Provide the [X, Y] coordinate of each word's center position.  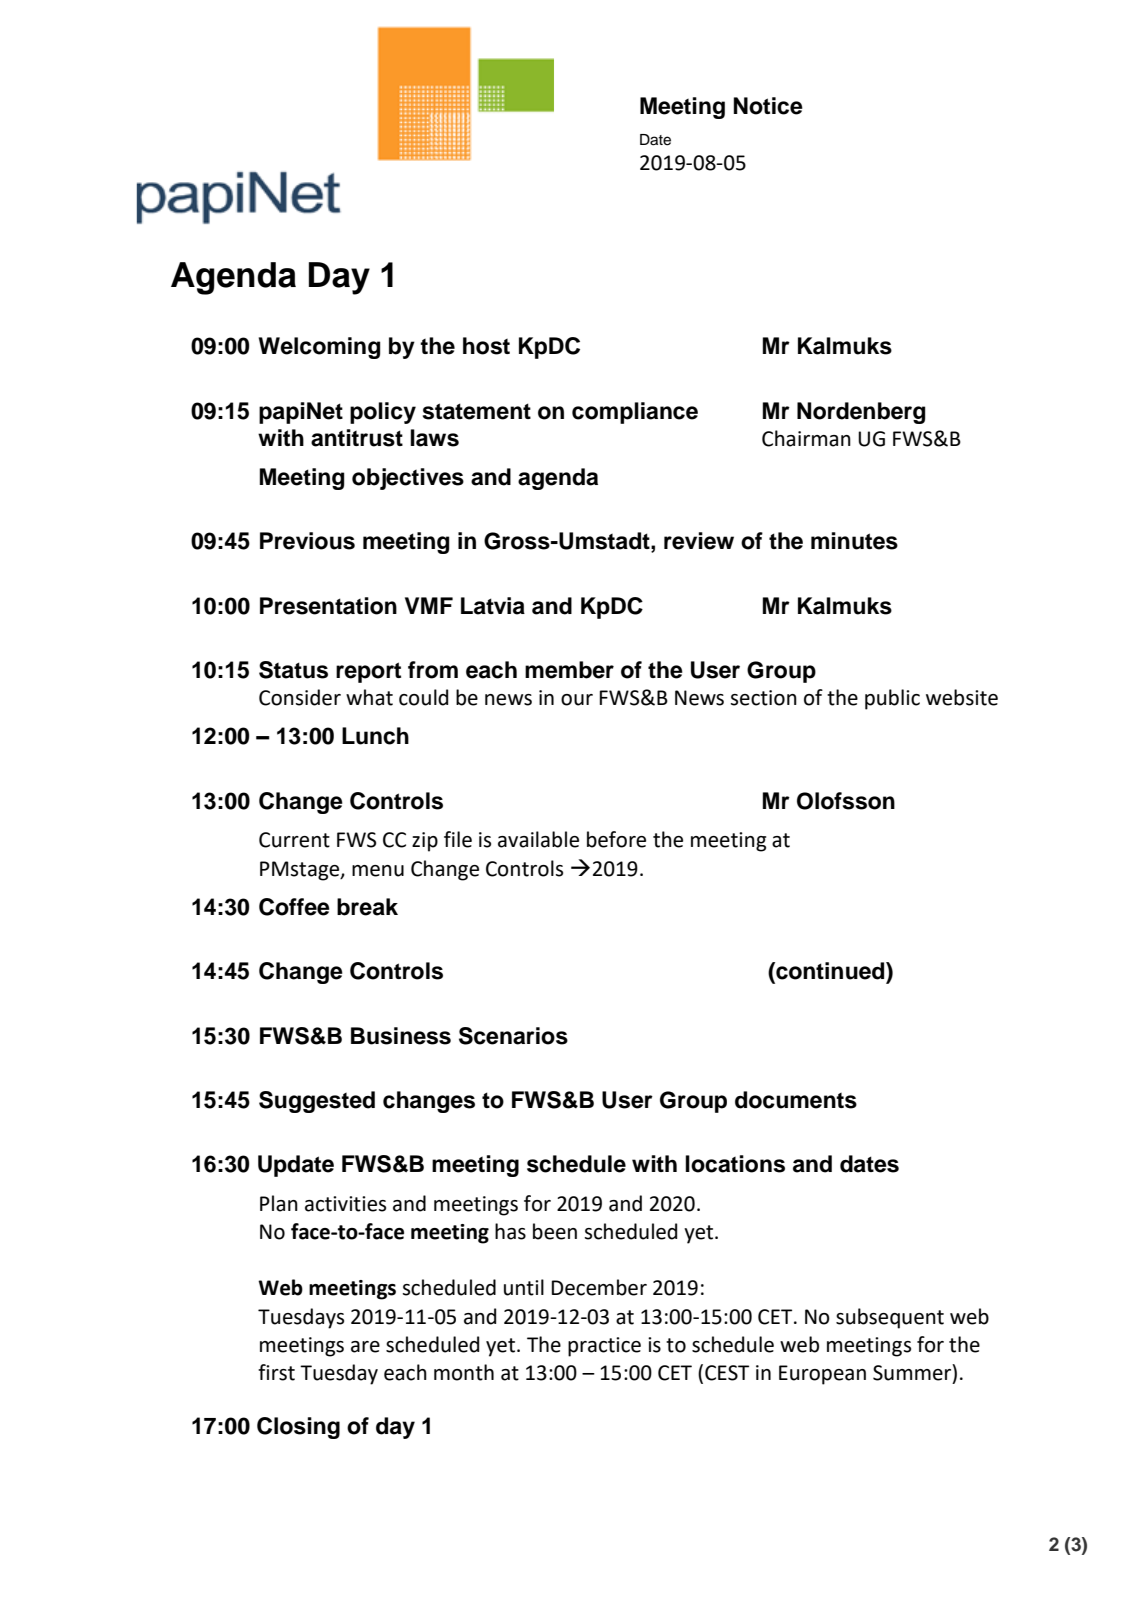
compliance [635, 413]
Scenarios [513, 1036]
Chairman [806, 438]
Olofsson [846, 801]
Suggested [317, 1102]
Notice [768, 106]
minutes [854, 541]
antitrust [357, 438]
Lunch [375, 736]
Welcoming [319, 348]
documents [796, 1100]
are [365, 1347]
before [616, 839]
